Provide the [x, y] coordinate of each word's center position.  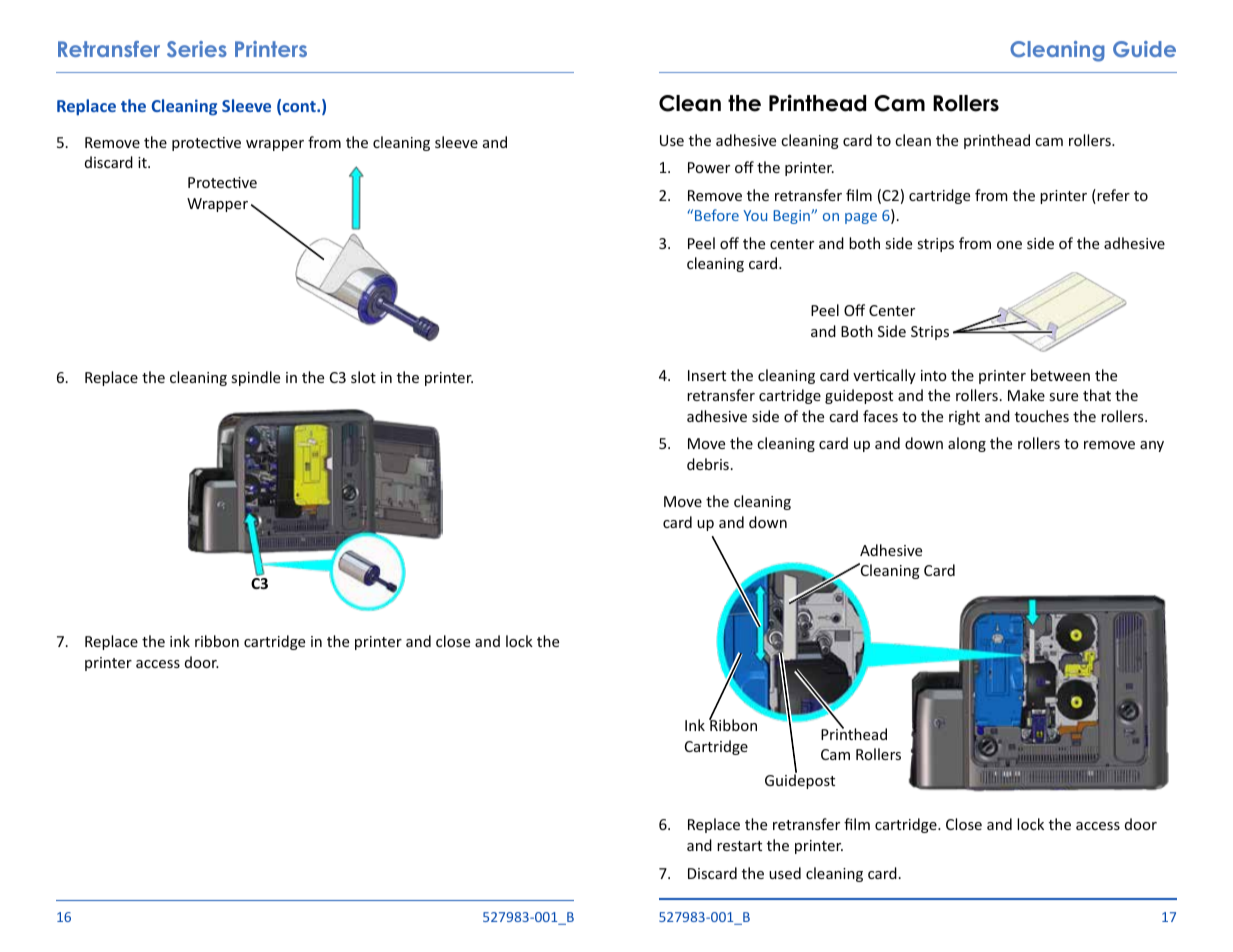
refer [1112, 196]
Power [709, 167]
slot [363, 377]
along [967, 444]
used [785, 873]
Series [197, 49]
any [1152, 446]
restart [739, 846]
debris [708, 464]
